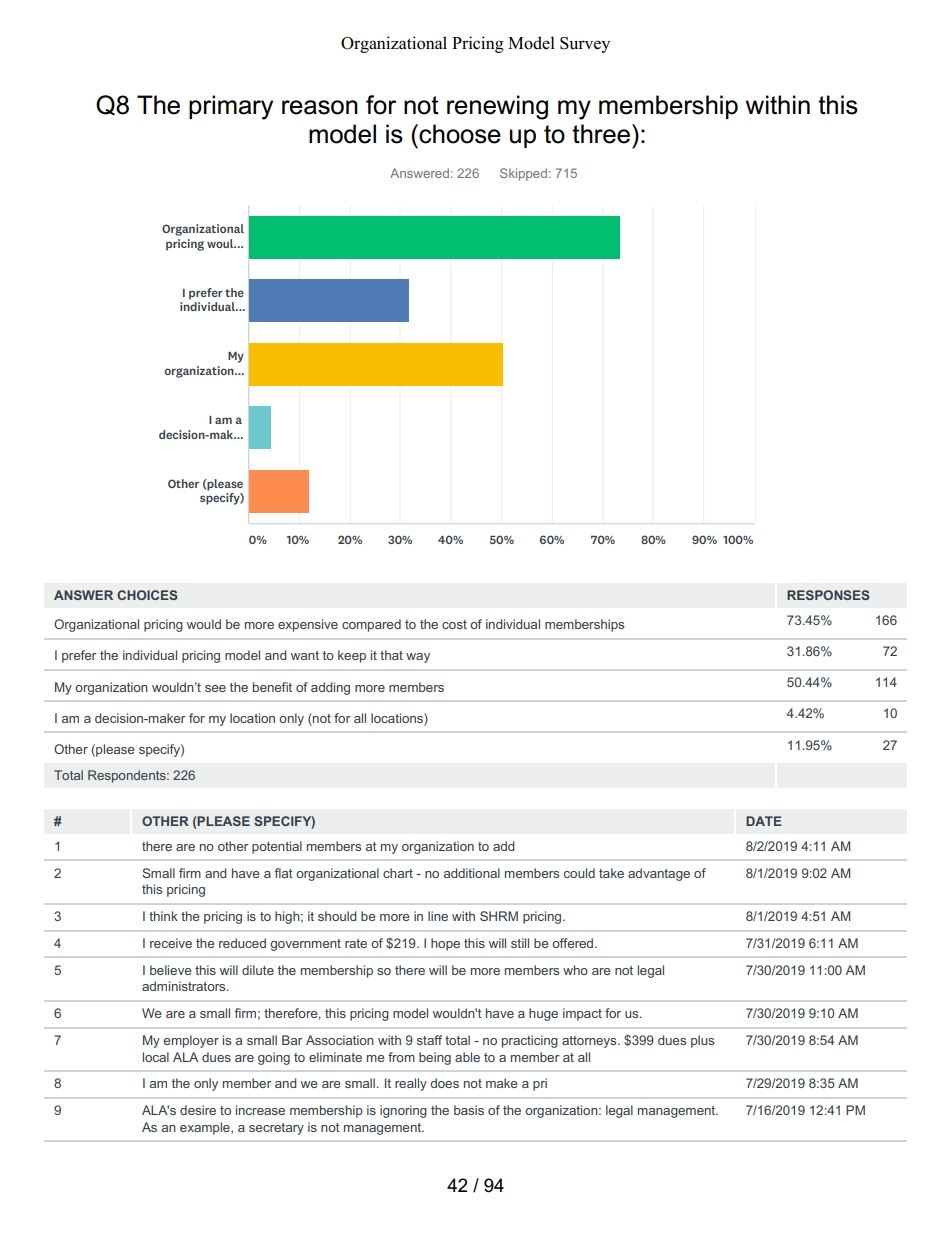  I want to click on reason, so click(320, 107).
